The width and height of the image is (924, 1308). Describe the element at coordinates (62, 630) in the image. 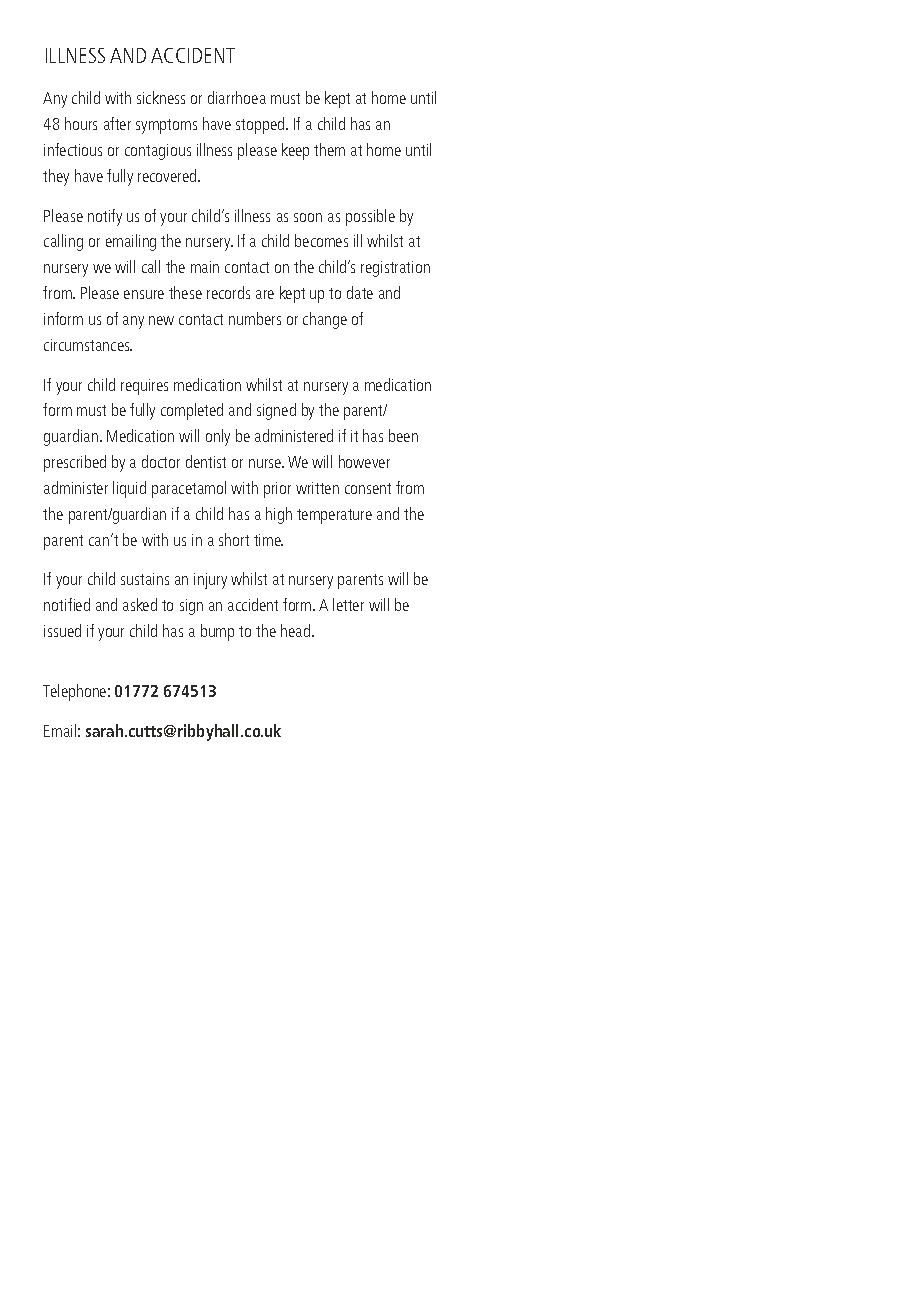

I see `issued` at that location.
